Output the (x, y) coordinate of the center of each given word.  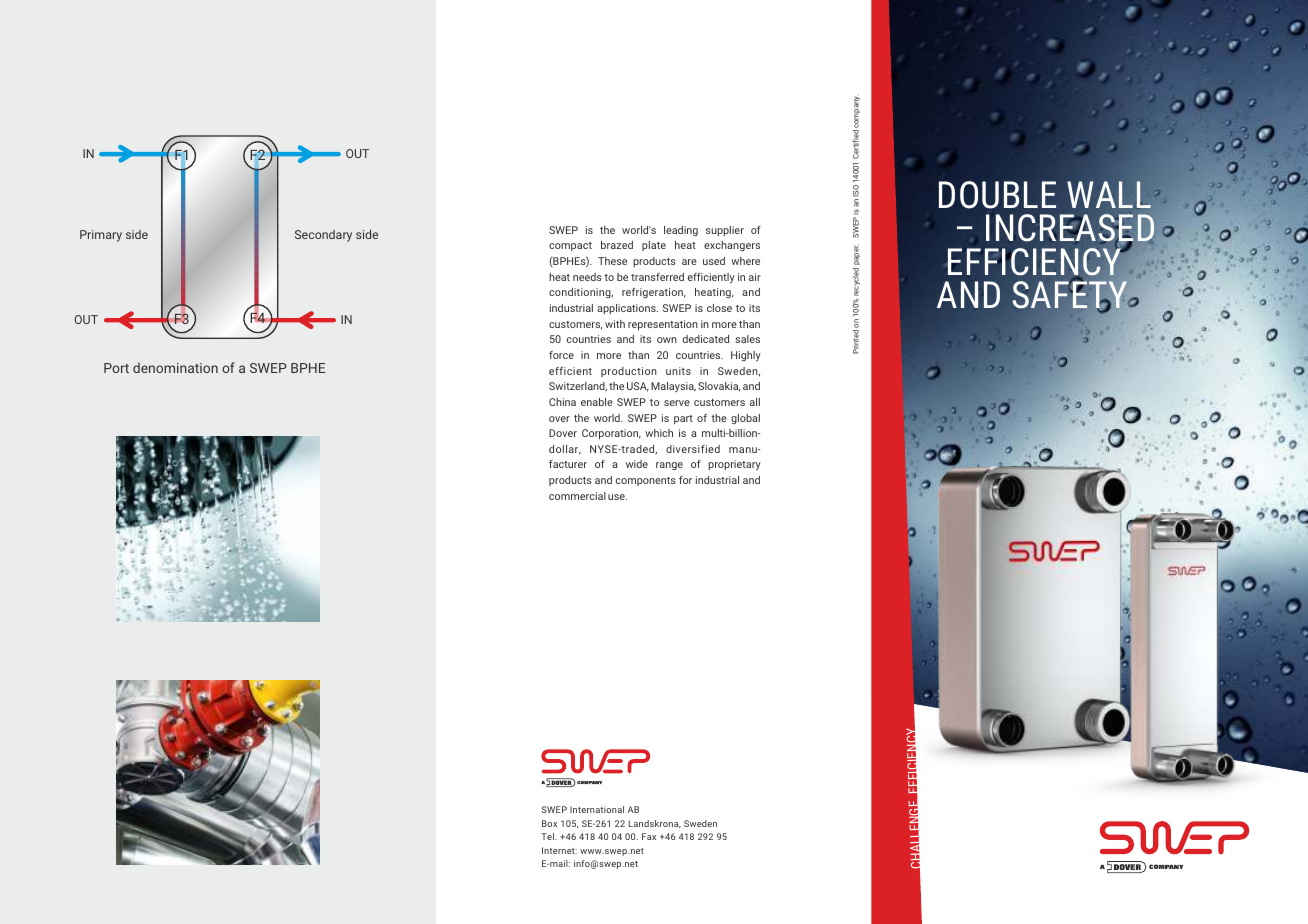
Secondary (323, 236)
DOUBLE (997, 195)
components (646, 481)
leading (681, 231)
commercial (577, 496)
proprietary (734, 465)
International (597, 809)
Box (549, 823)
